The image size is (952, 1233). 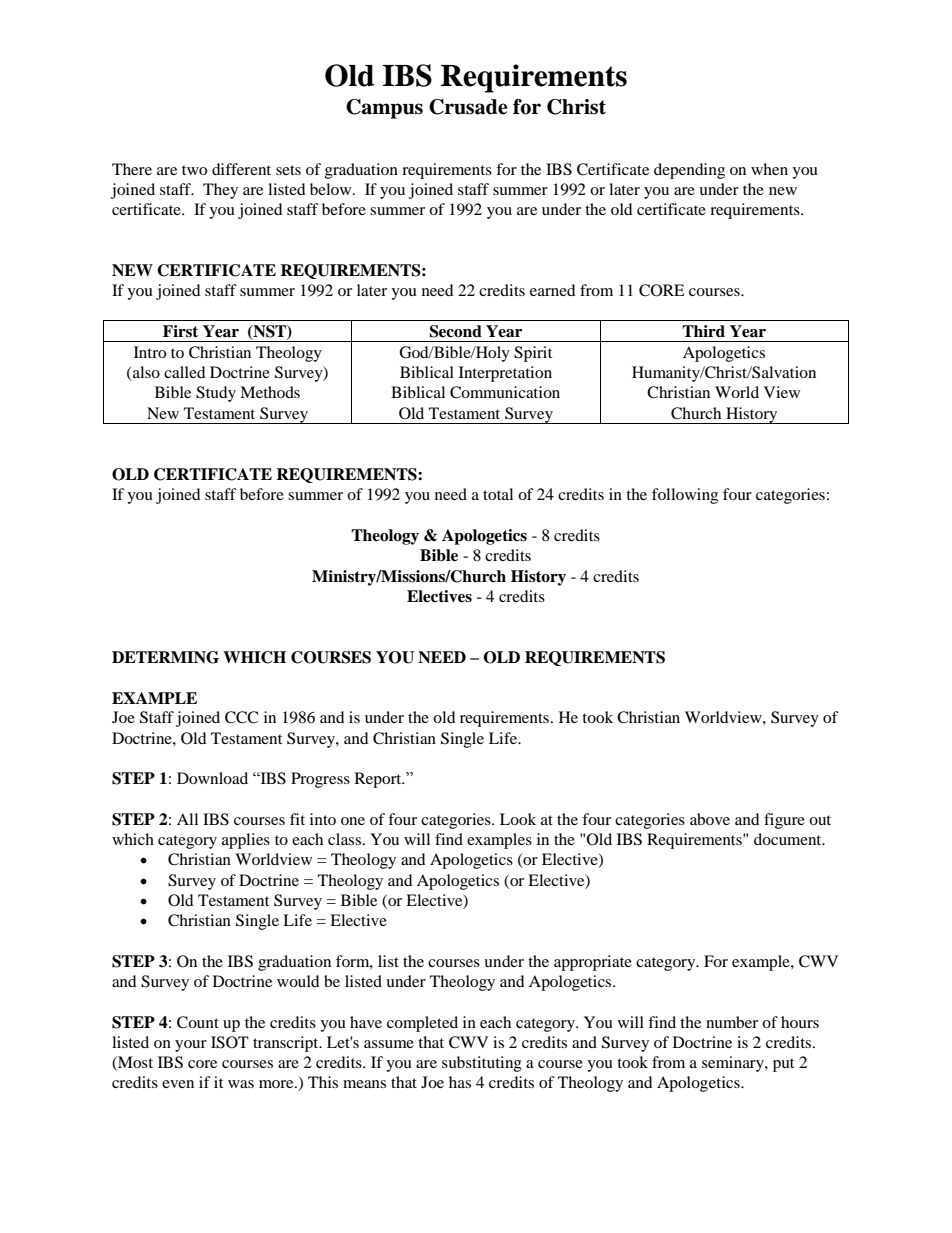 I want to click on substituting, so click(x=482, y=1064).
